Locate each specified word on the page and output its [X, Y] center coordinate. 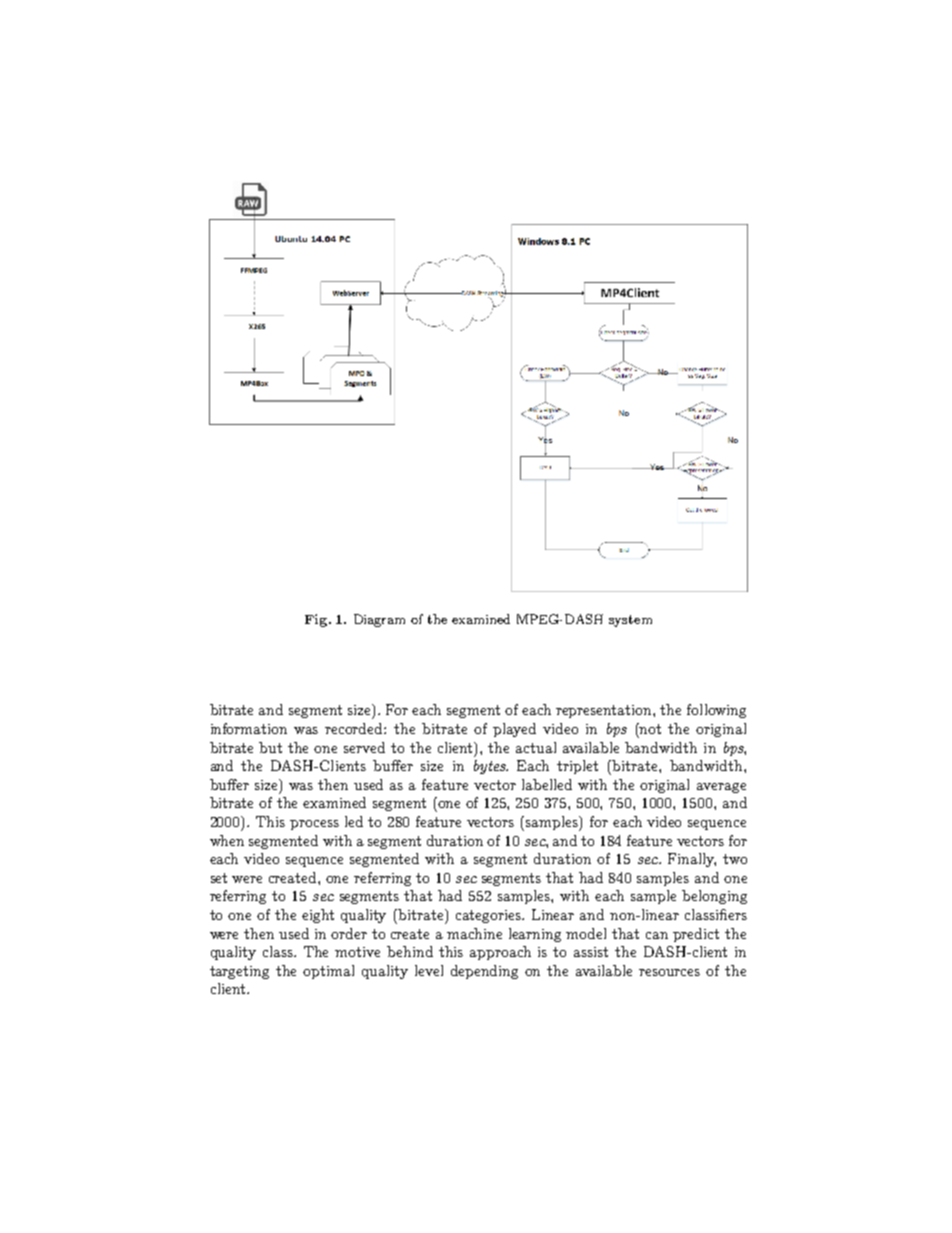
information [249, 728]
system [630, 621]
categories [490, 916]
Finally [692, 860]
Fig [317, 620]
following [716, 711]
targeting [239, 972]
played [514, 730]
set [219, 878]
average [721, 788]
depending [484, 972]
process [314, 825]
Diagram [379, 620]
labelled [547, 784]
